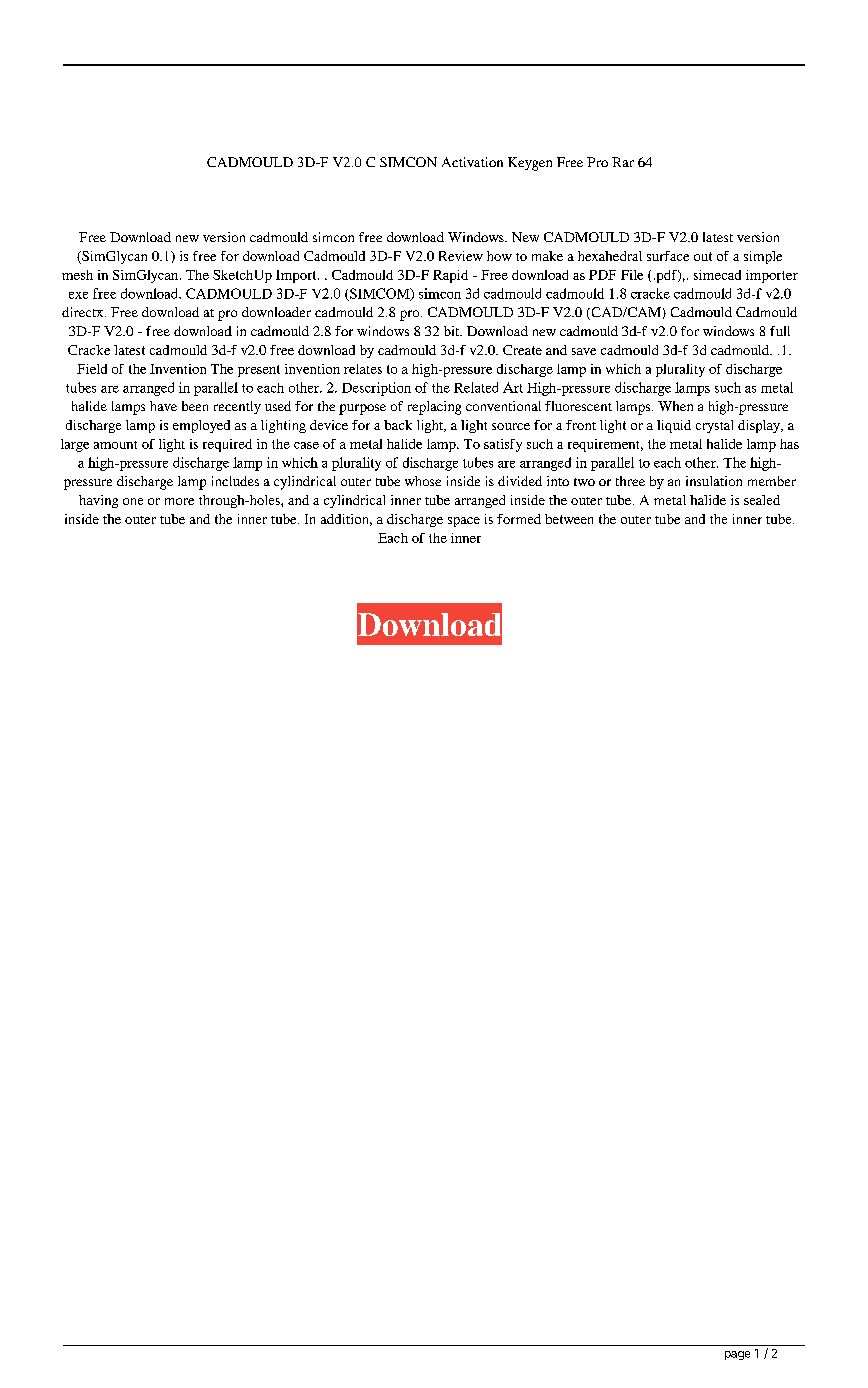 The height and width of the screenshot is (1388, 868). Describe the element at coordinates (472, 162) in the screenshot. I see `Activation` at that location.
